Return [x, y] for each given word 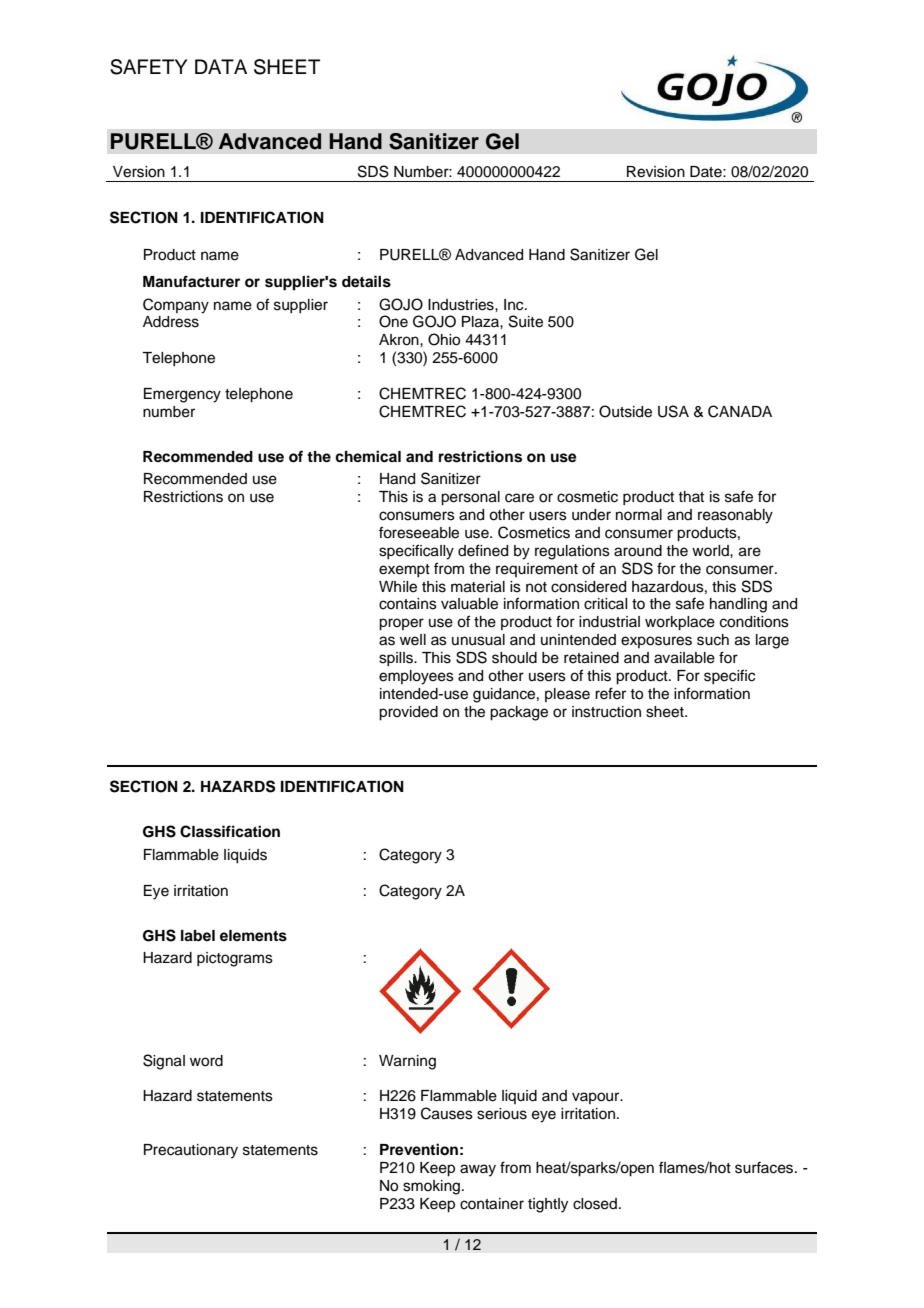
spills [397, 659]
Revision [656, 172]
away [478, 1170]
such [713, 640]
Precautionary [191, 1151]
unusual [478, 640]
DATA [221, 66]
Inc [515, 305]
